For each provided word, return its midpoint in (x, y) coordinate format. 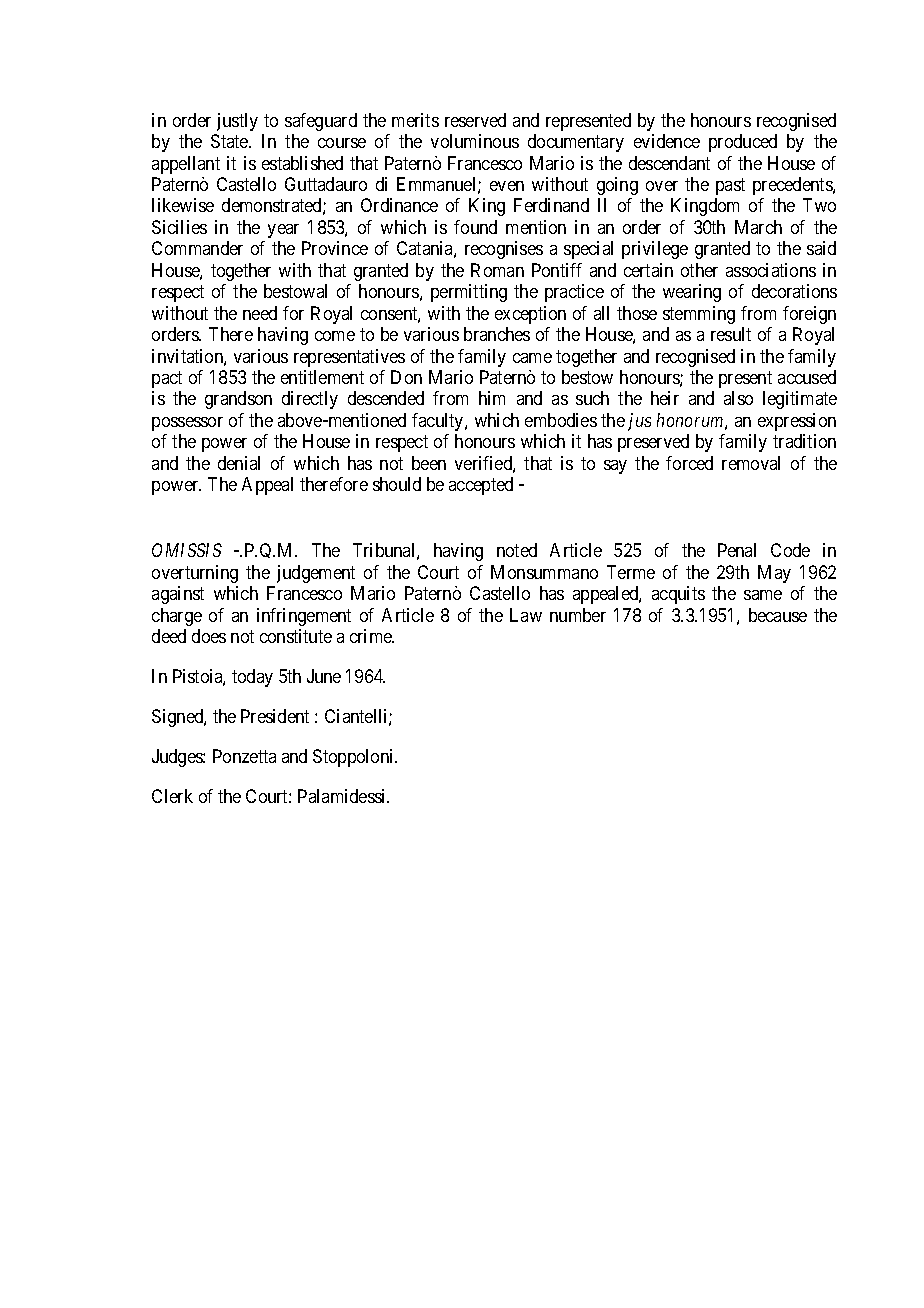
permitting (469, 293)
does (209, 636)
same (763, 595)
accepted (481, 486)
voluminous (475, 141)
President (275, 716)
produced (743, 143)
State (230, 141)
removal (751, 463)
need (260, 313)
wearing (692, 293)
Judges (178, 758)
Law (526, 615)
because (778, 615)
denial (239, 463)
